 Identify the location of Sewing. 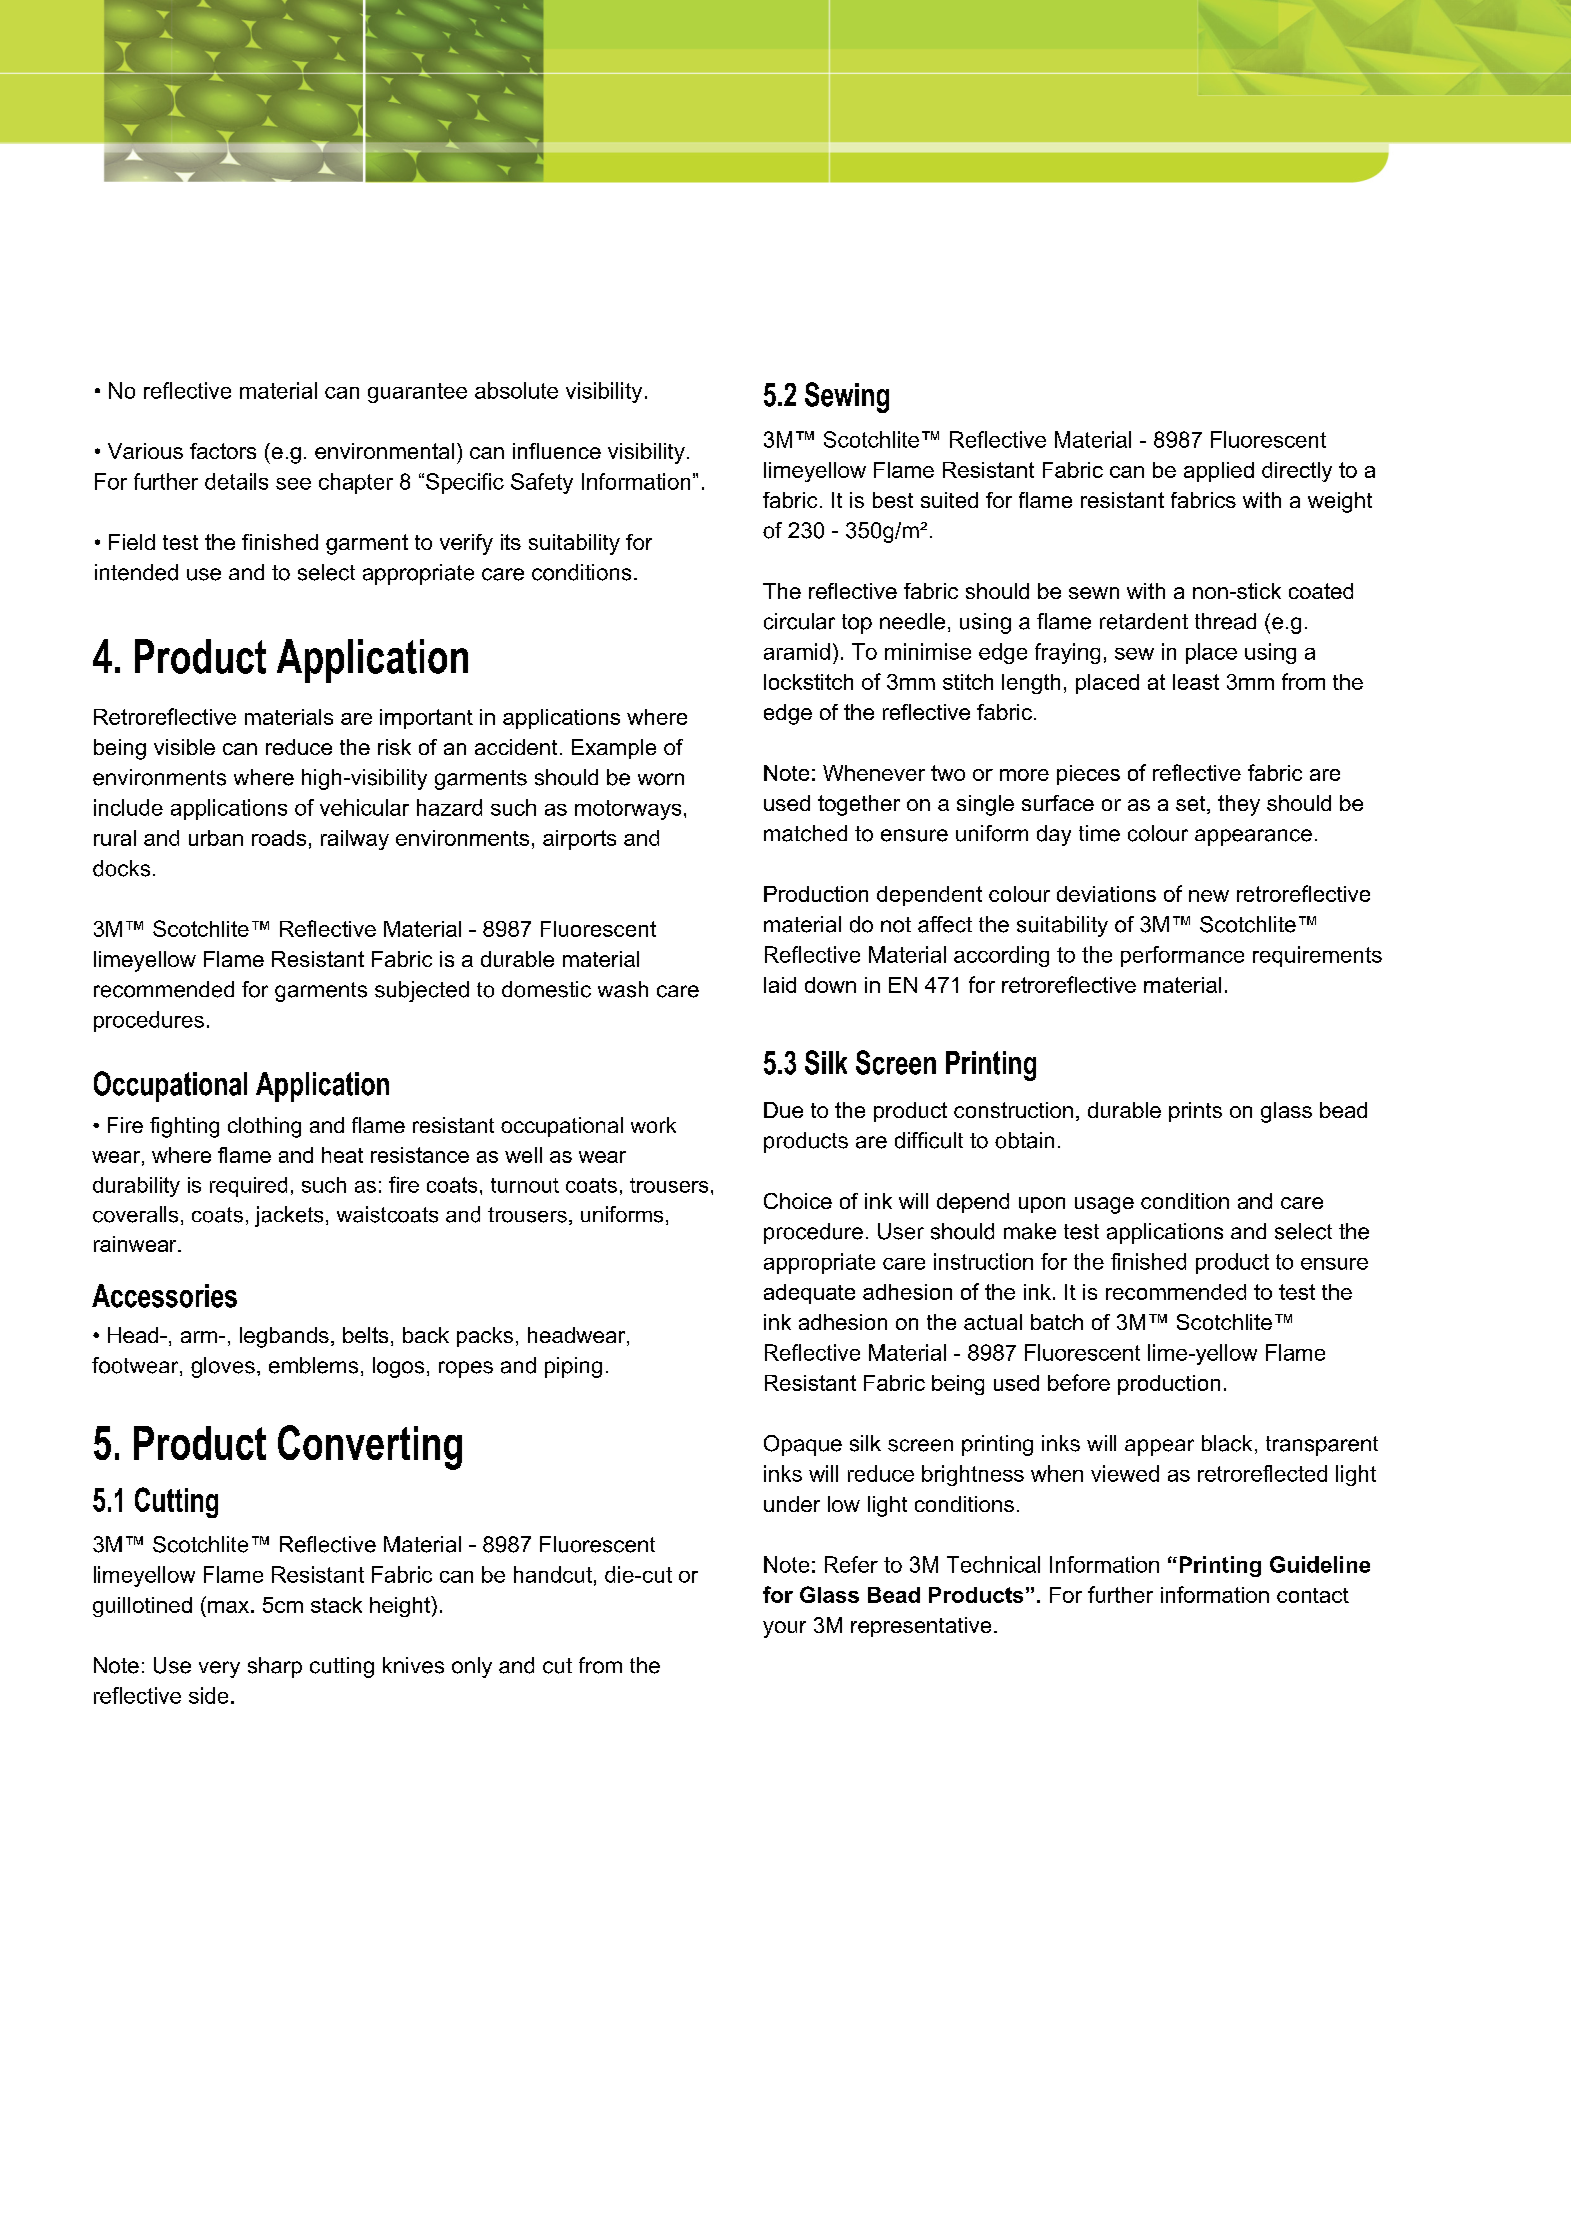
(847, 397).
